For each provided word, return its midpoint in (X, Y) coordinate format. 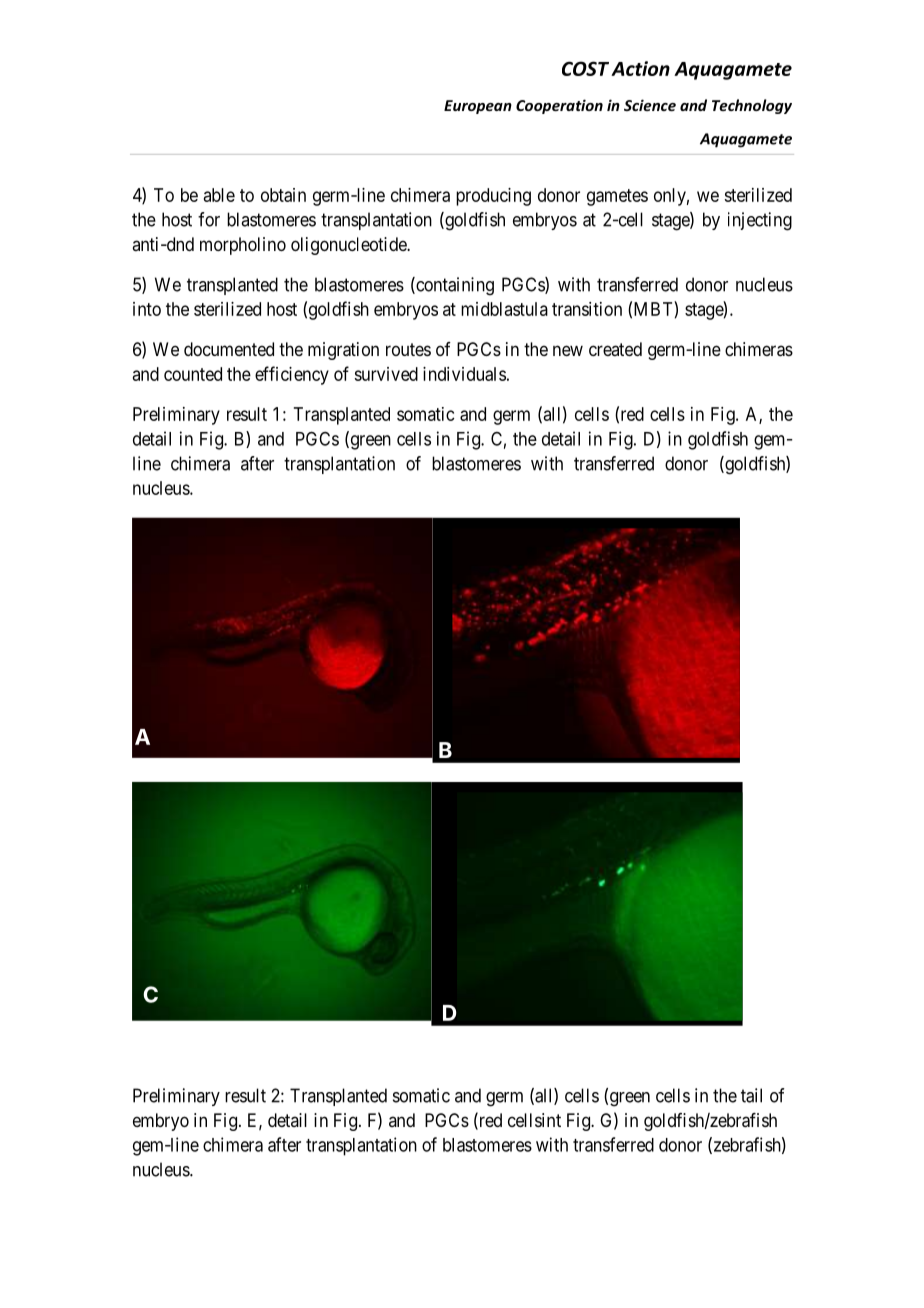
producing (493, 197)
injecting (760, 221)
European (478, 107)
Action (640, 68)
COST (585, 68)
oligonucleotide (349, 246)
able (219, 195)
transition (587, 309)
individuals (464, 374)
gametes (617, 197)
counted (193, 374)
